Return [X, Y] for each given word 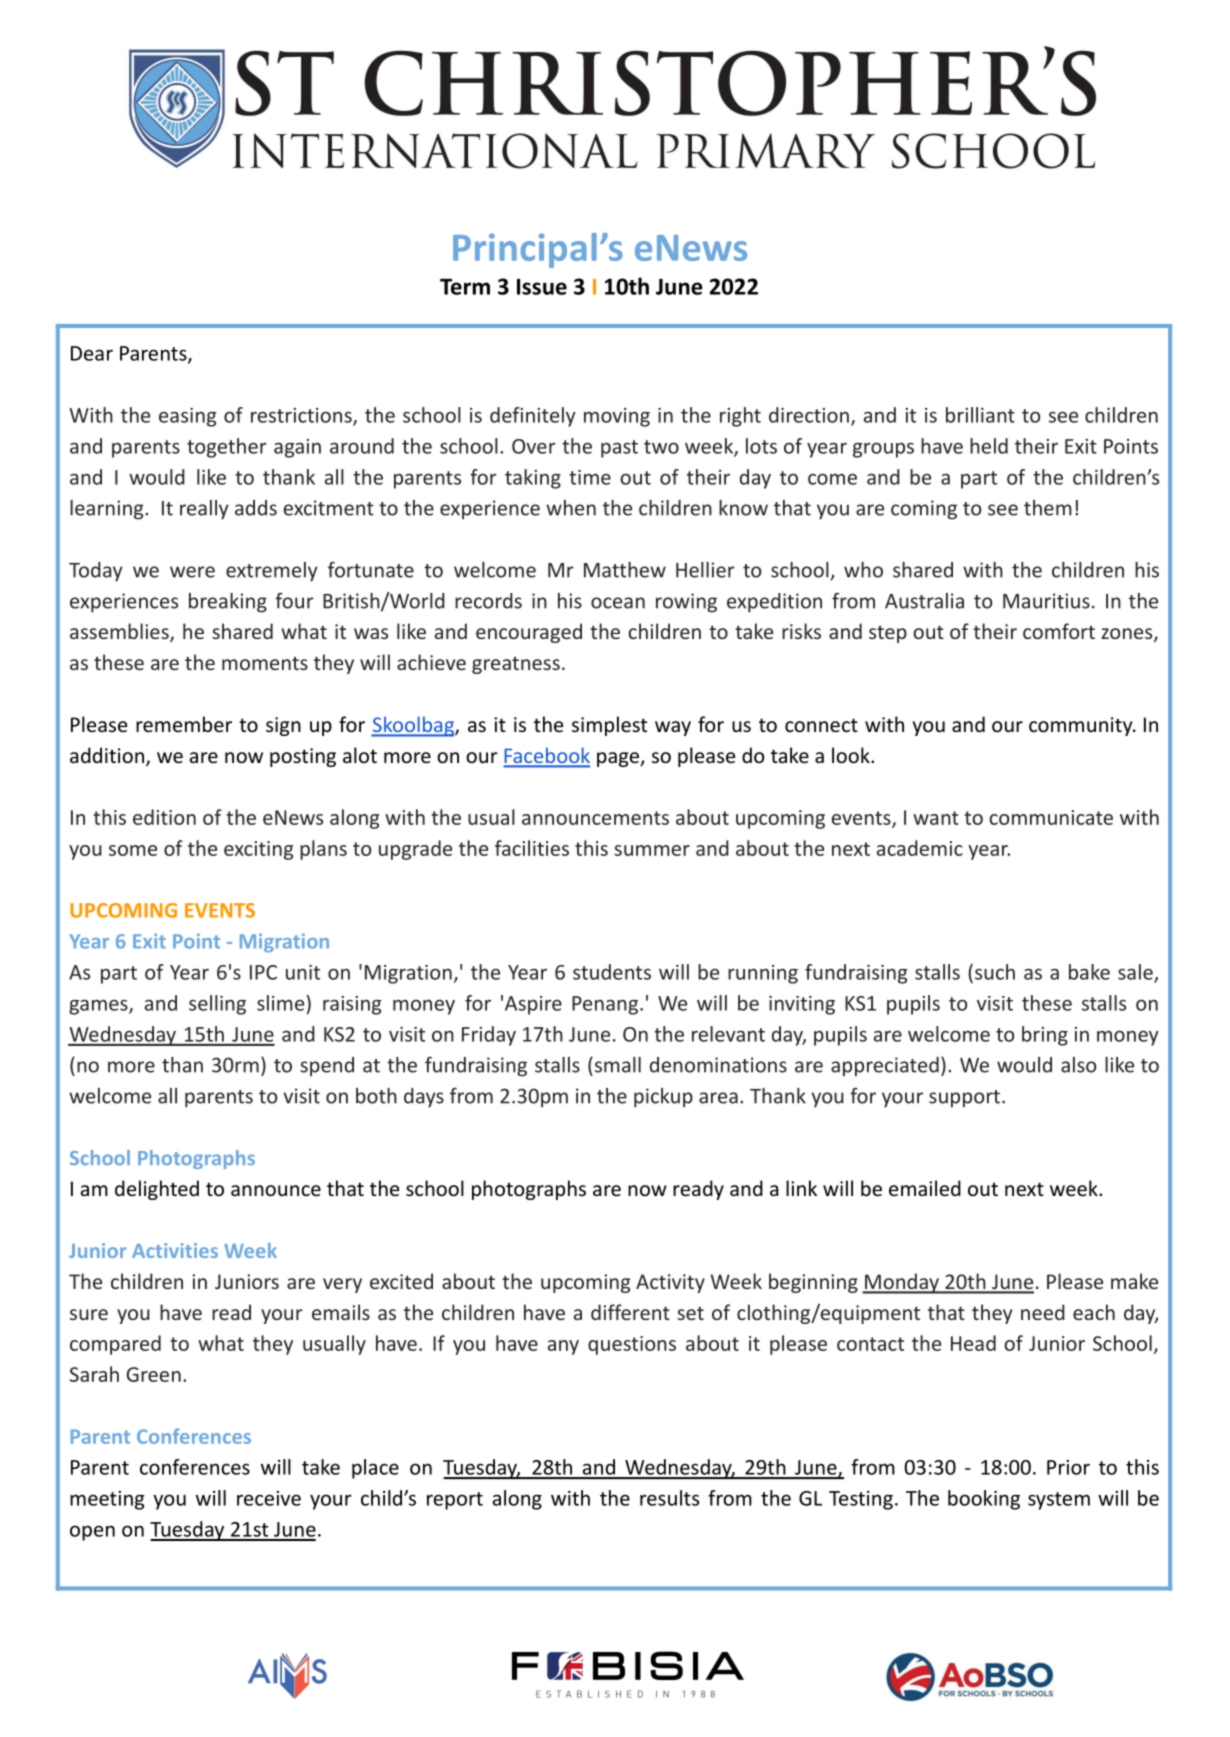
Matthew [625, 570]
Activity [670, 1283]
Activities [175, 1250]
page [619, 759]
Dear [92, 353]
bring [1045, 1036]
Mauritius [1046, 601]
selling [217, 1005]
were [192, 572]
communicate [1051, 817]
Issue [542, 286]
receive [269, 1498]
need [1043, 1312]
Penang [606, 1005]
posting [303, 757]
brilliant [980, 415]
